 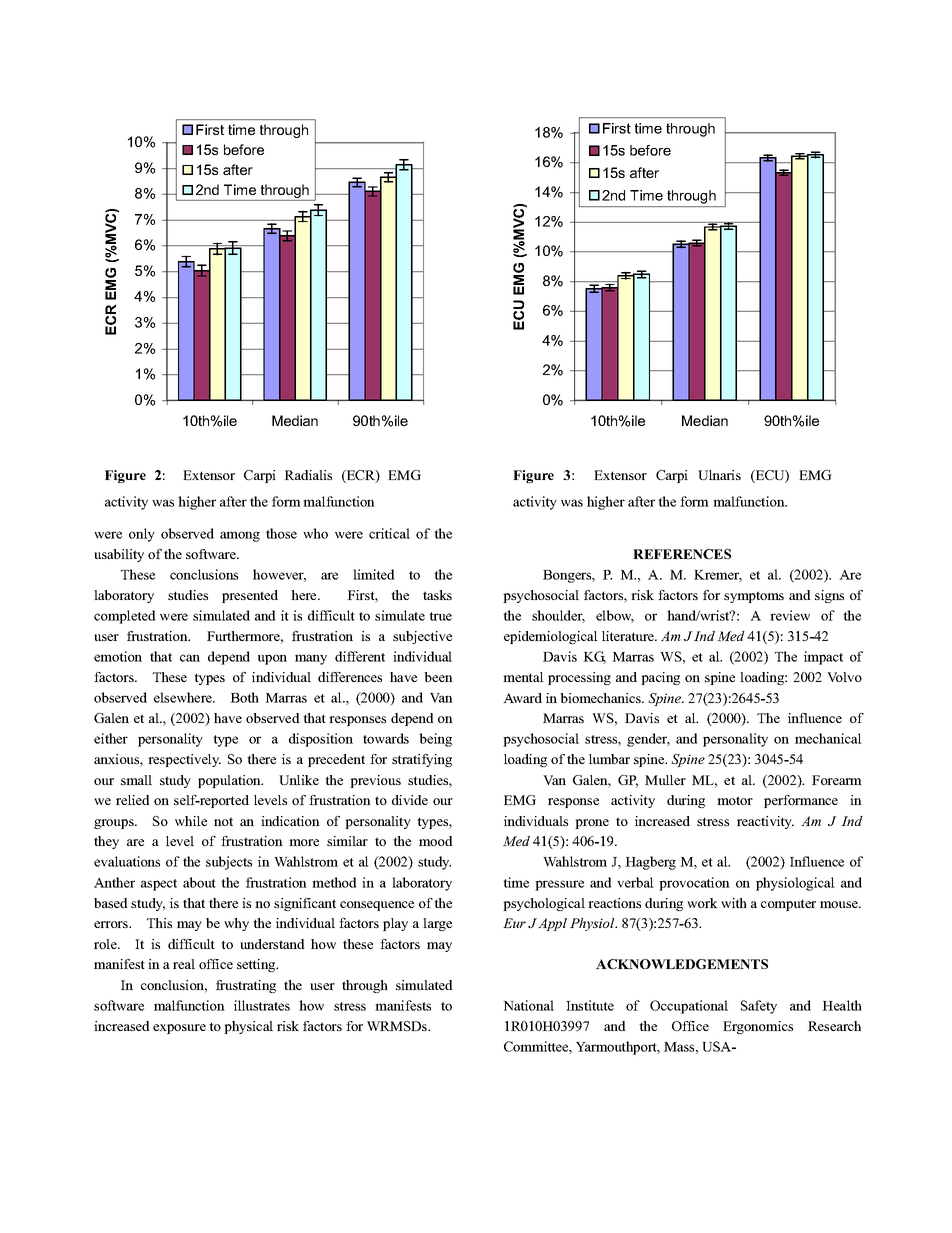 I want to click on Safety, so click(x=759, y=1007).
